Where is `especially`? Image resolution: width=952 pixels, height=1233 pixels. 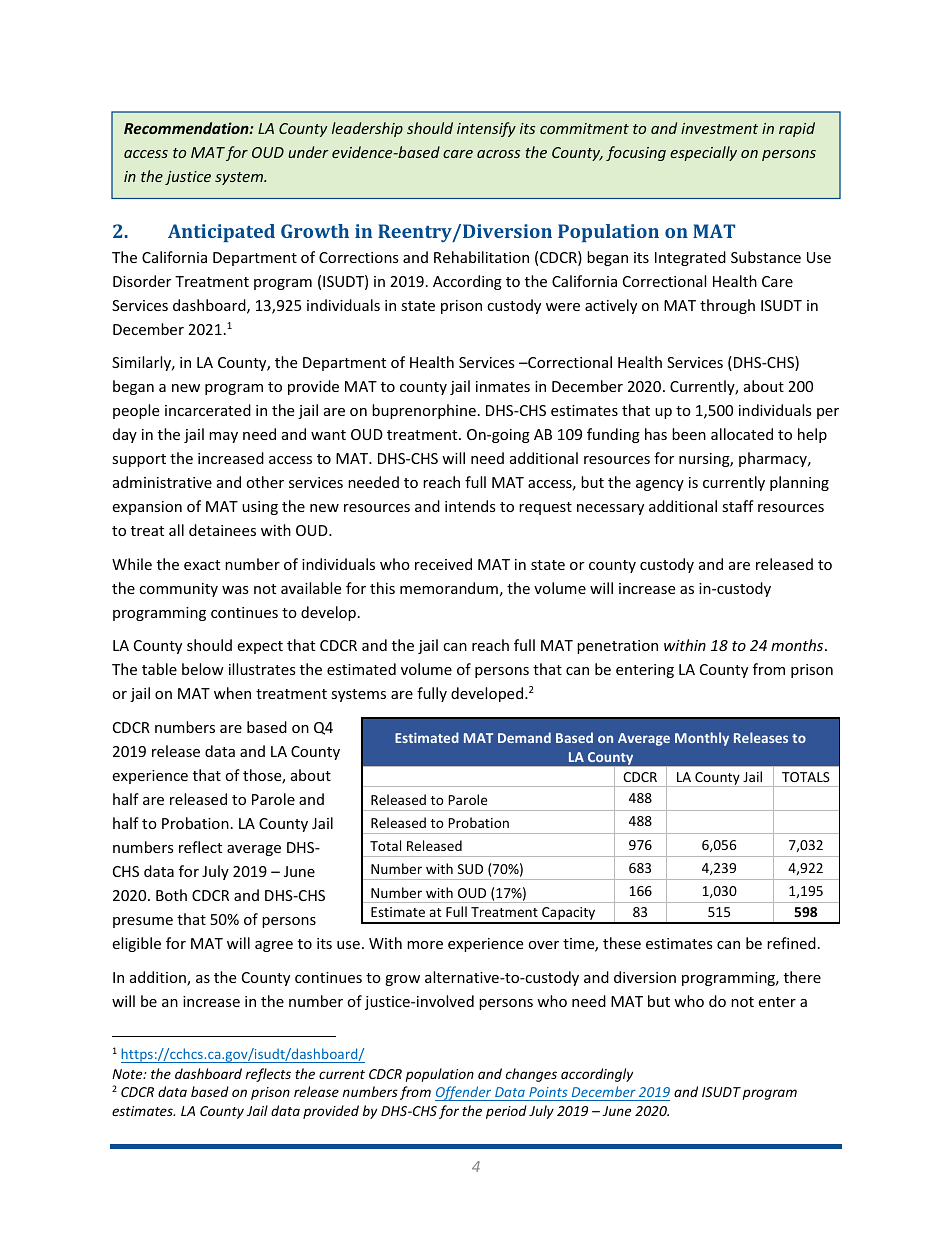
especially is located at coordinates (703, 153).
